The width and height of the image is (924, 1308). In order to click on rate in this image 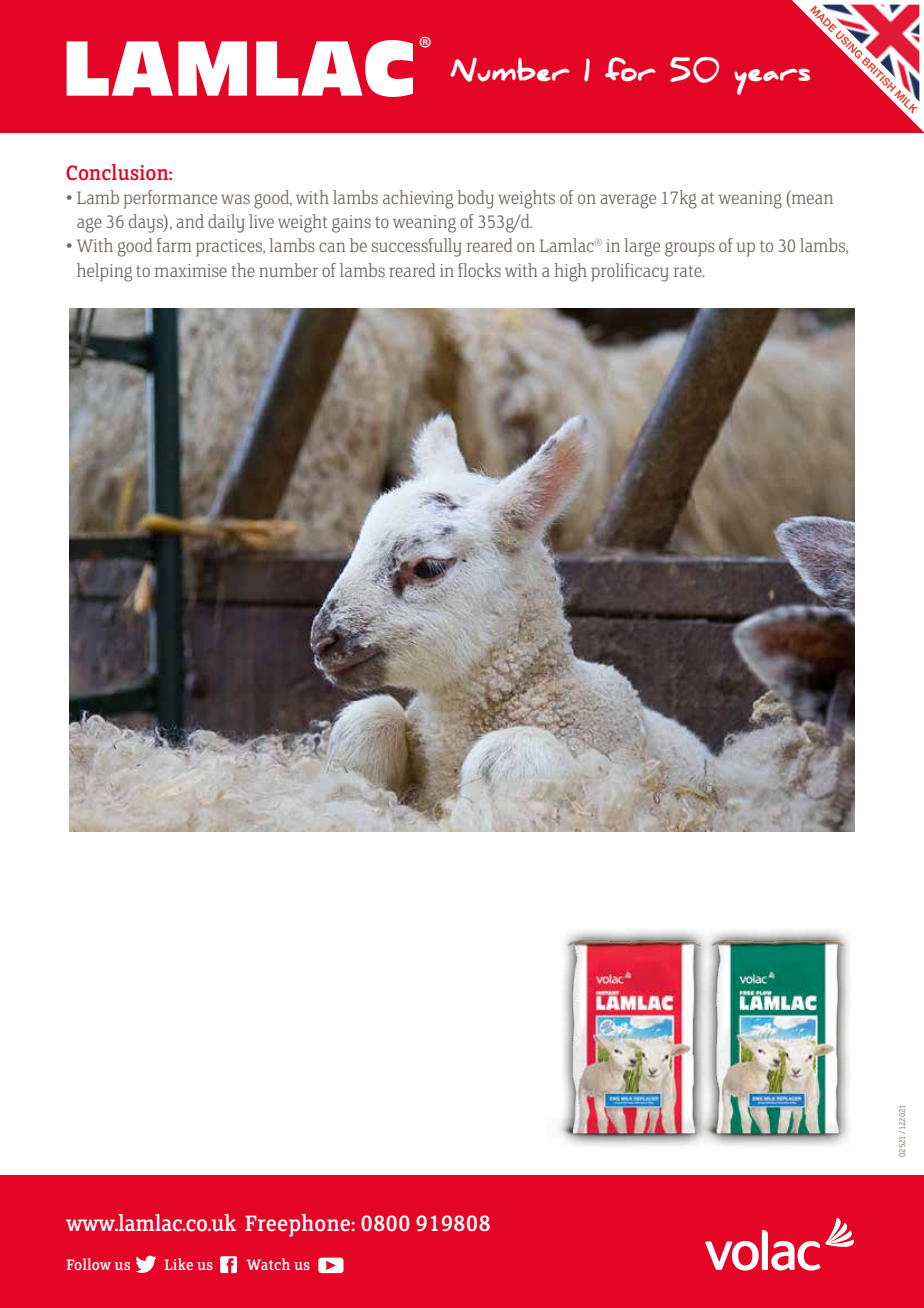, I will do `click(689, 271)`.
